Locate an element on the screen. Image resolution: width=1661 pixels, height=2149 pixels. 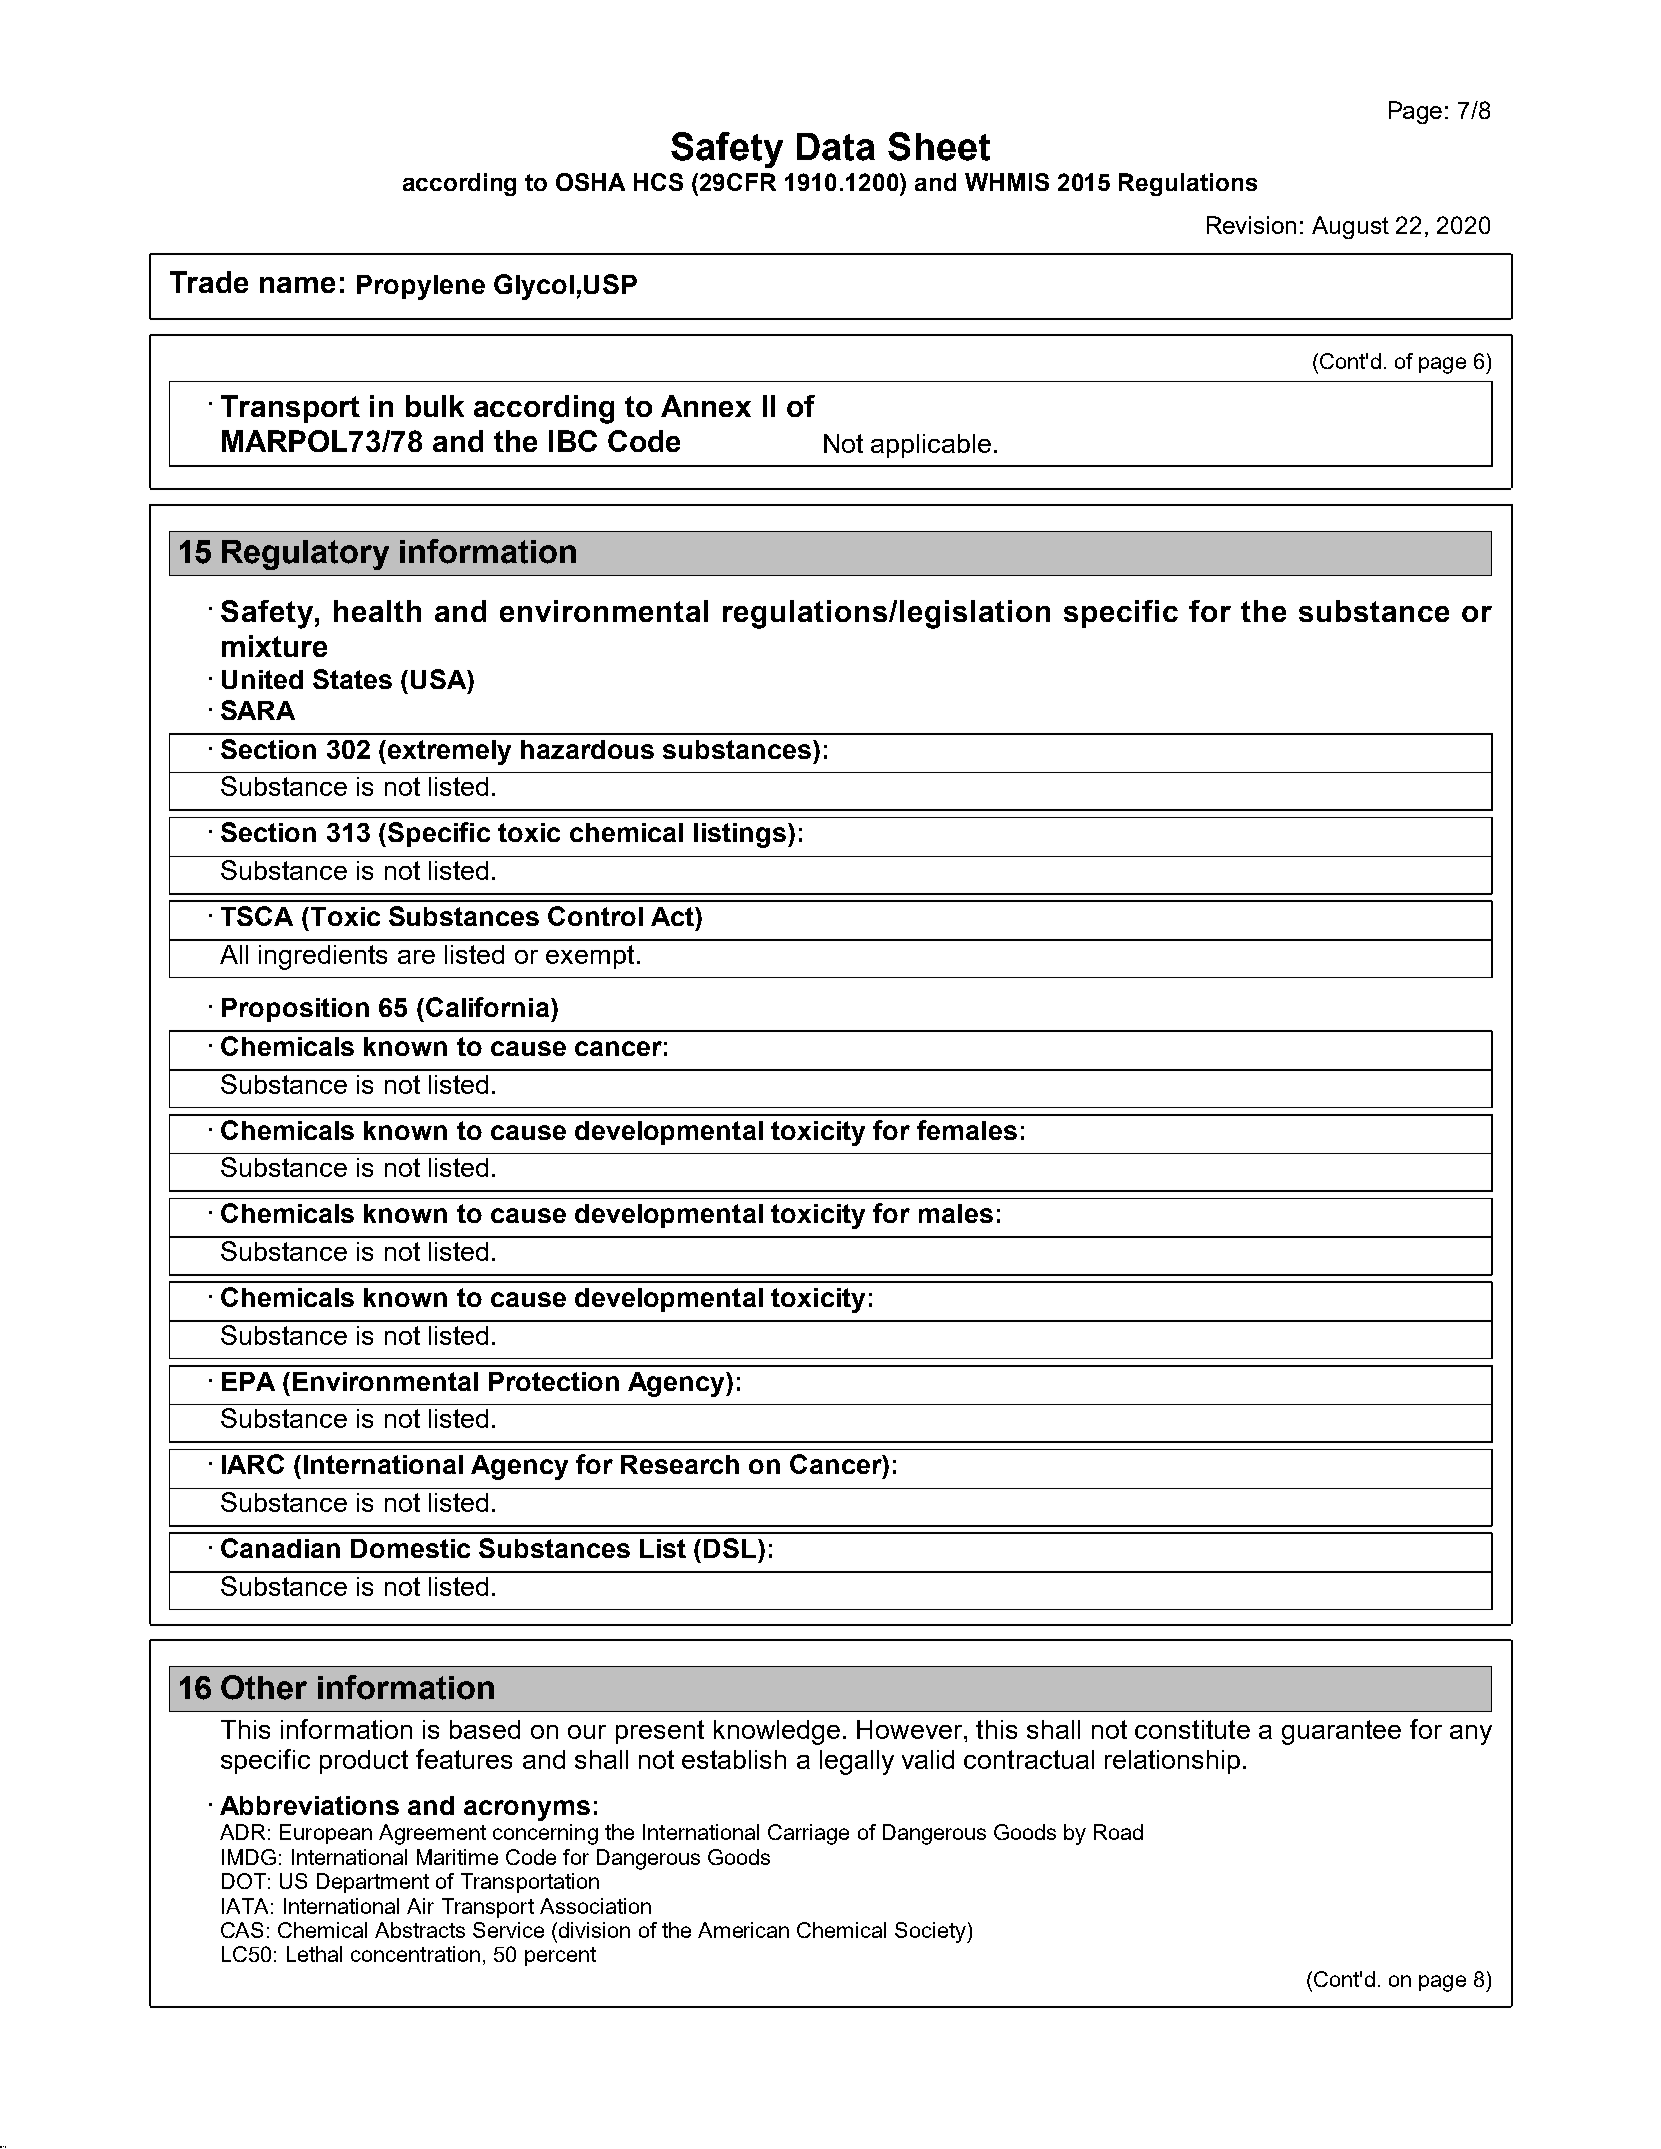
Department is located at coordinates (373, 1883).
